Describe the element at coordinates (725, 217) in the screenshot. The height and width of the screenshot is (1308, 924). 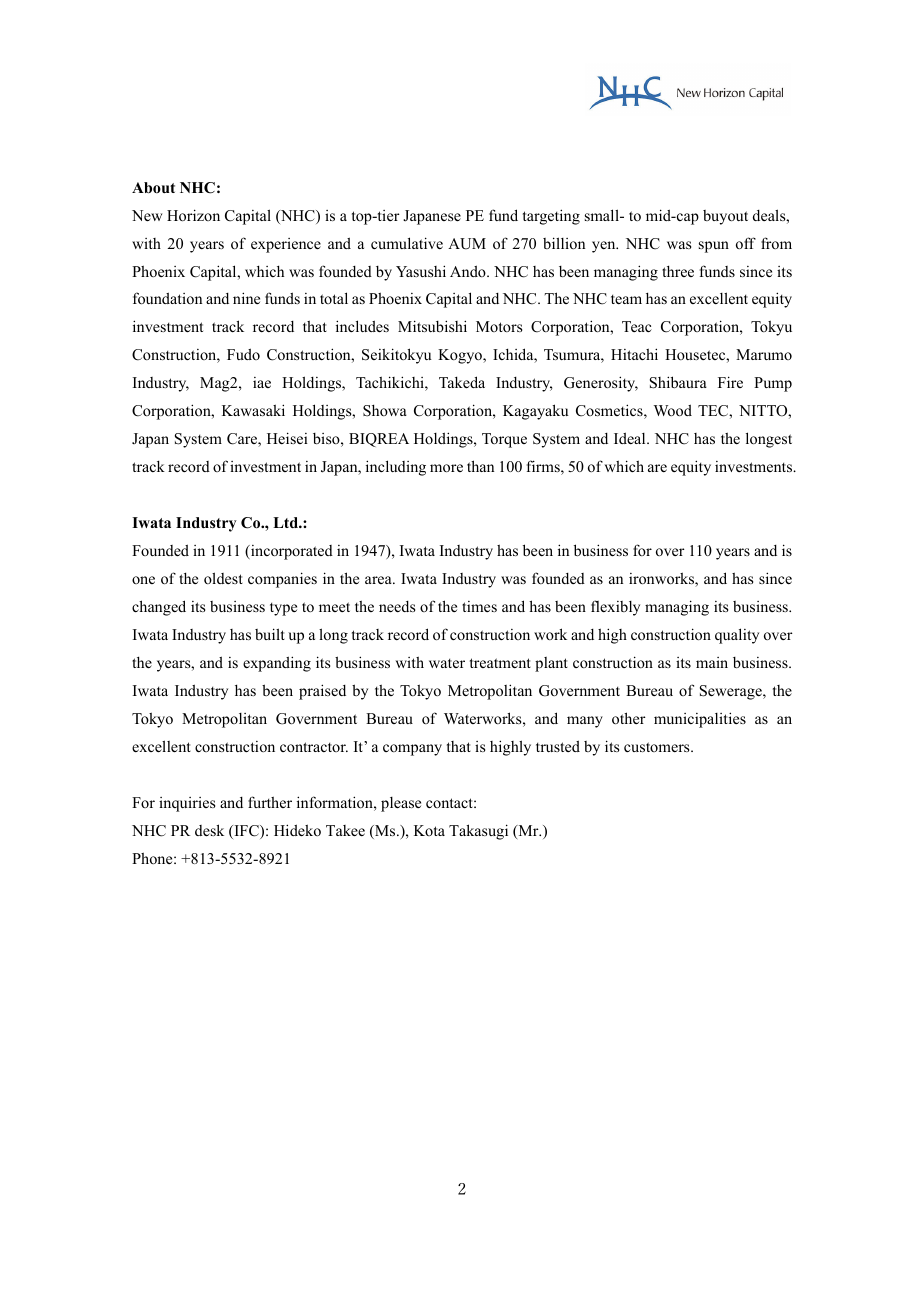
I see `buyout` at that location.
